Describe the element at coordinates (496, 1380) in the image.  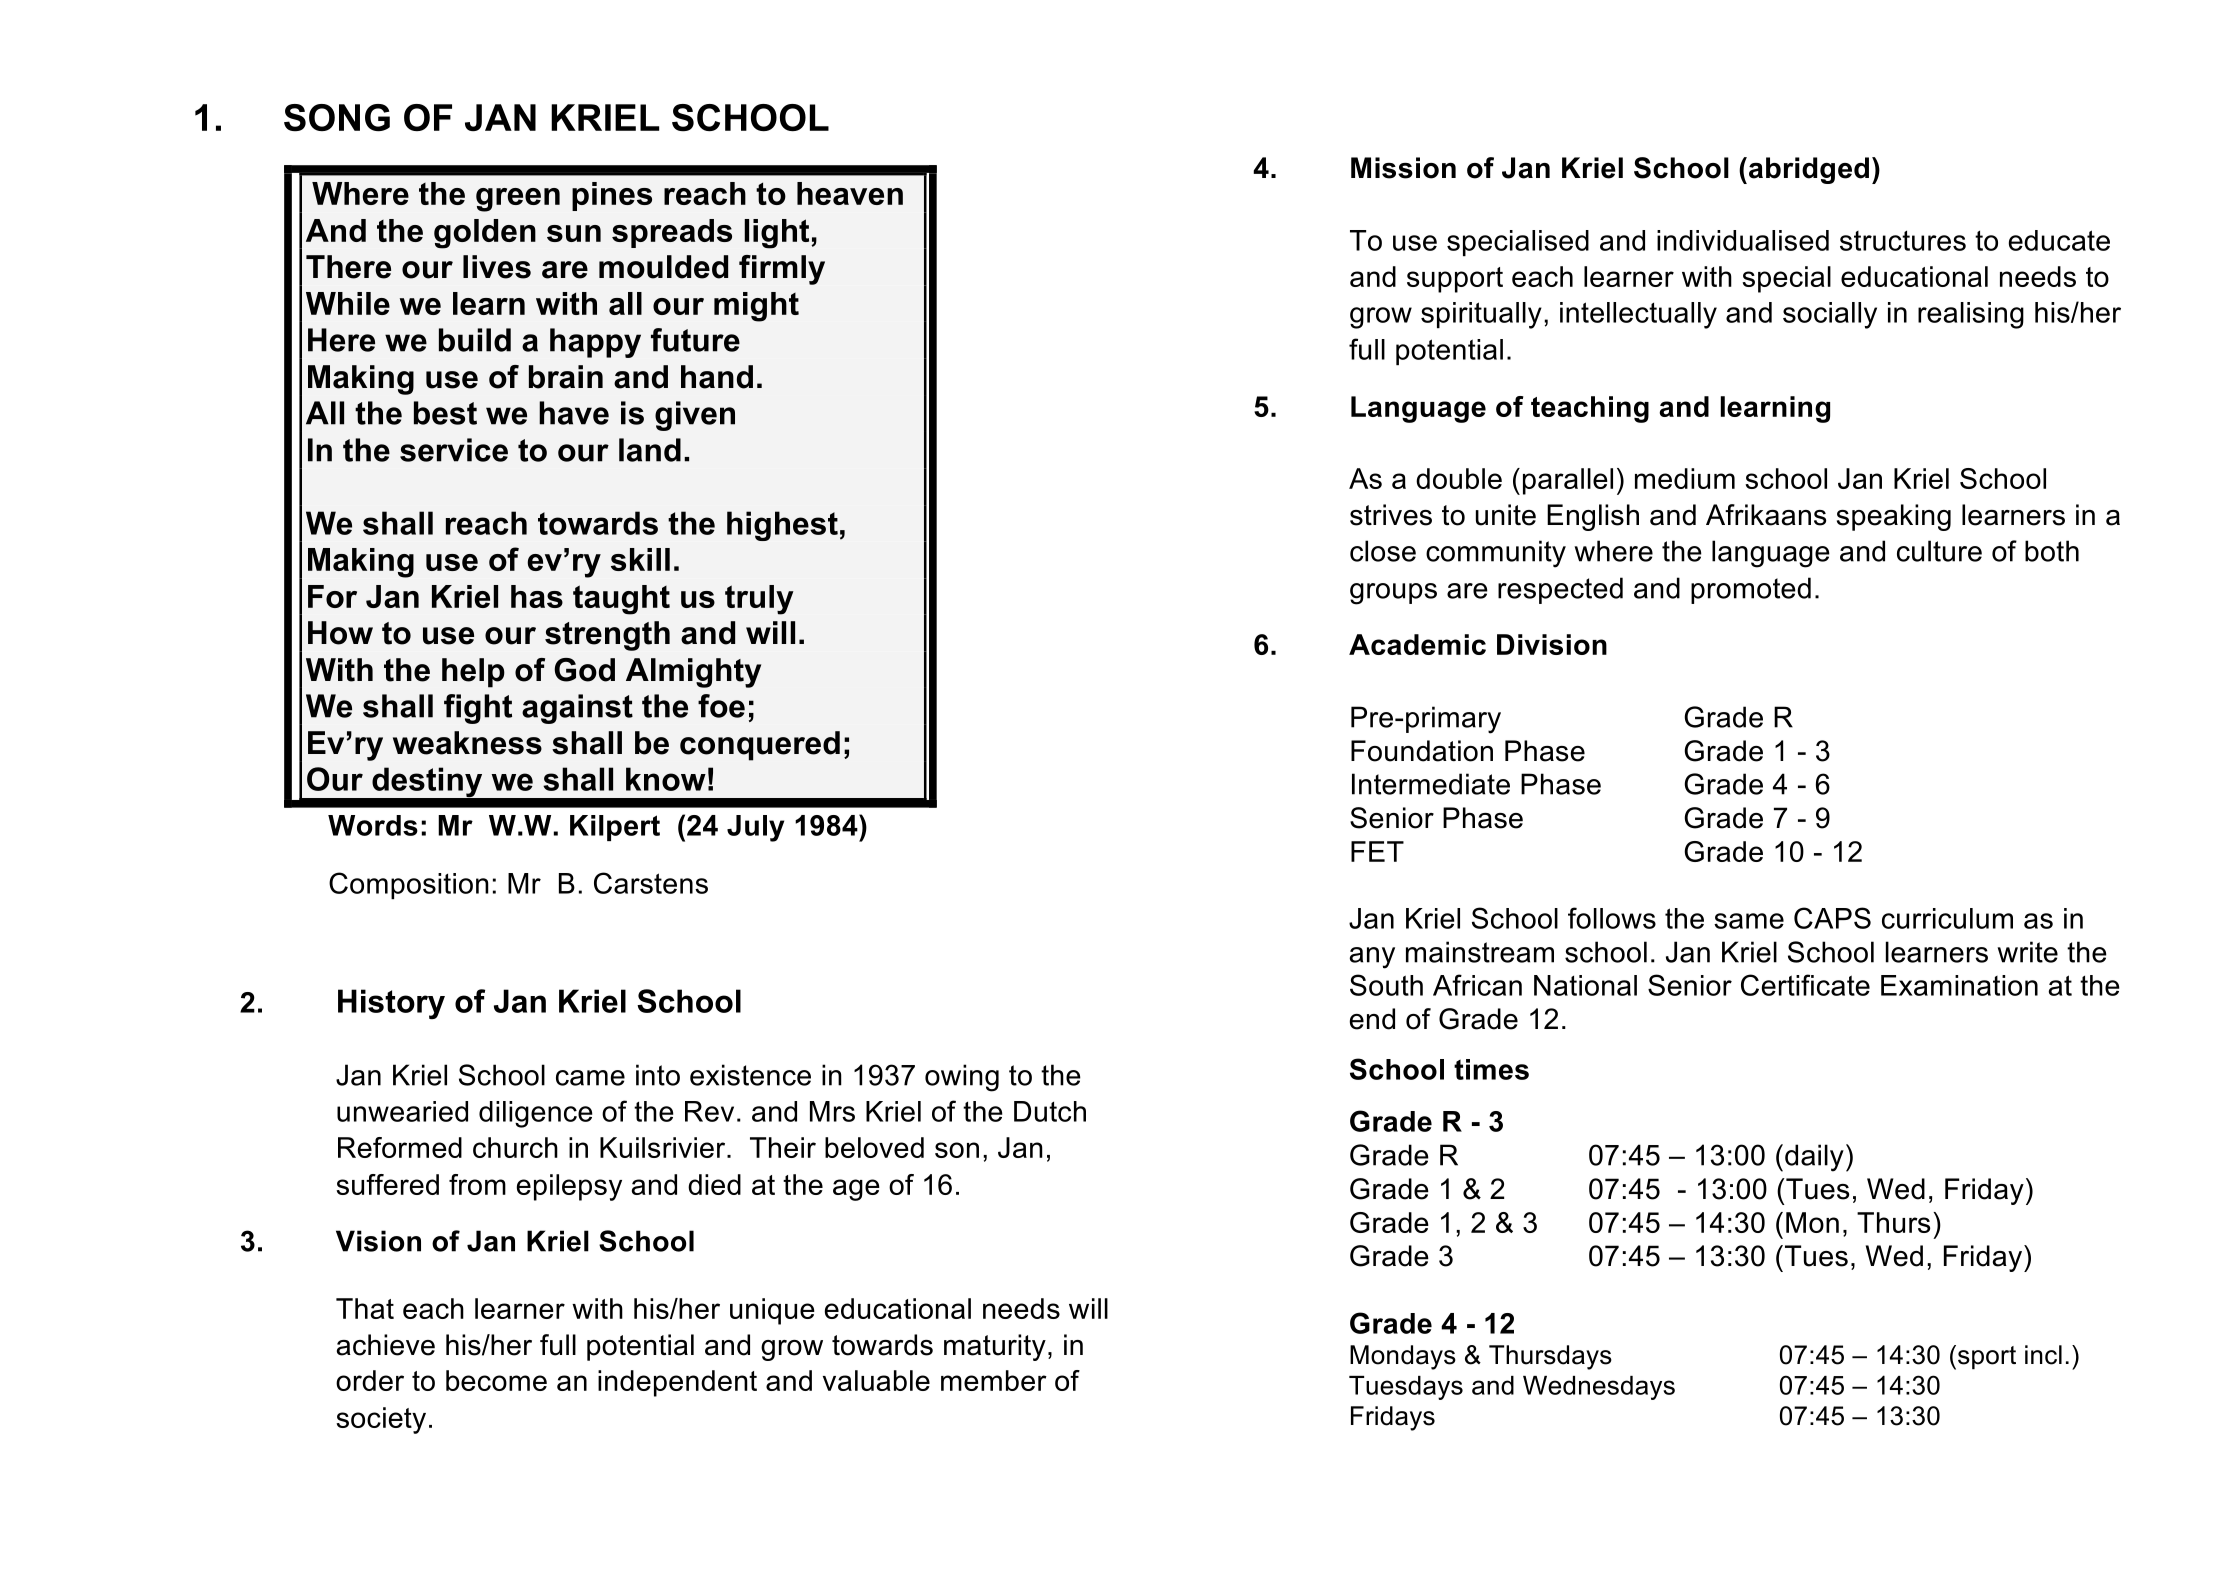
I see `become` at that location.
